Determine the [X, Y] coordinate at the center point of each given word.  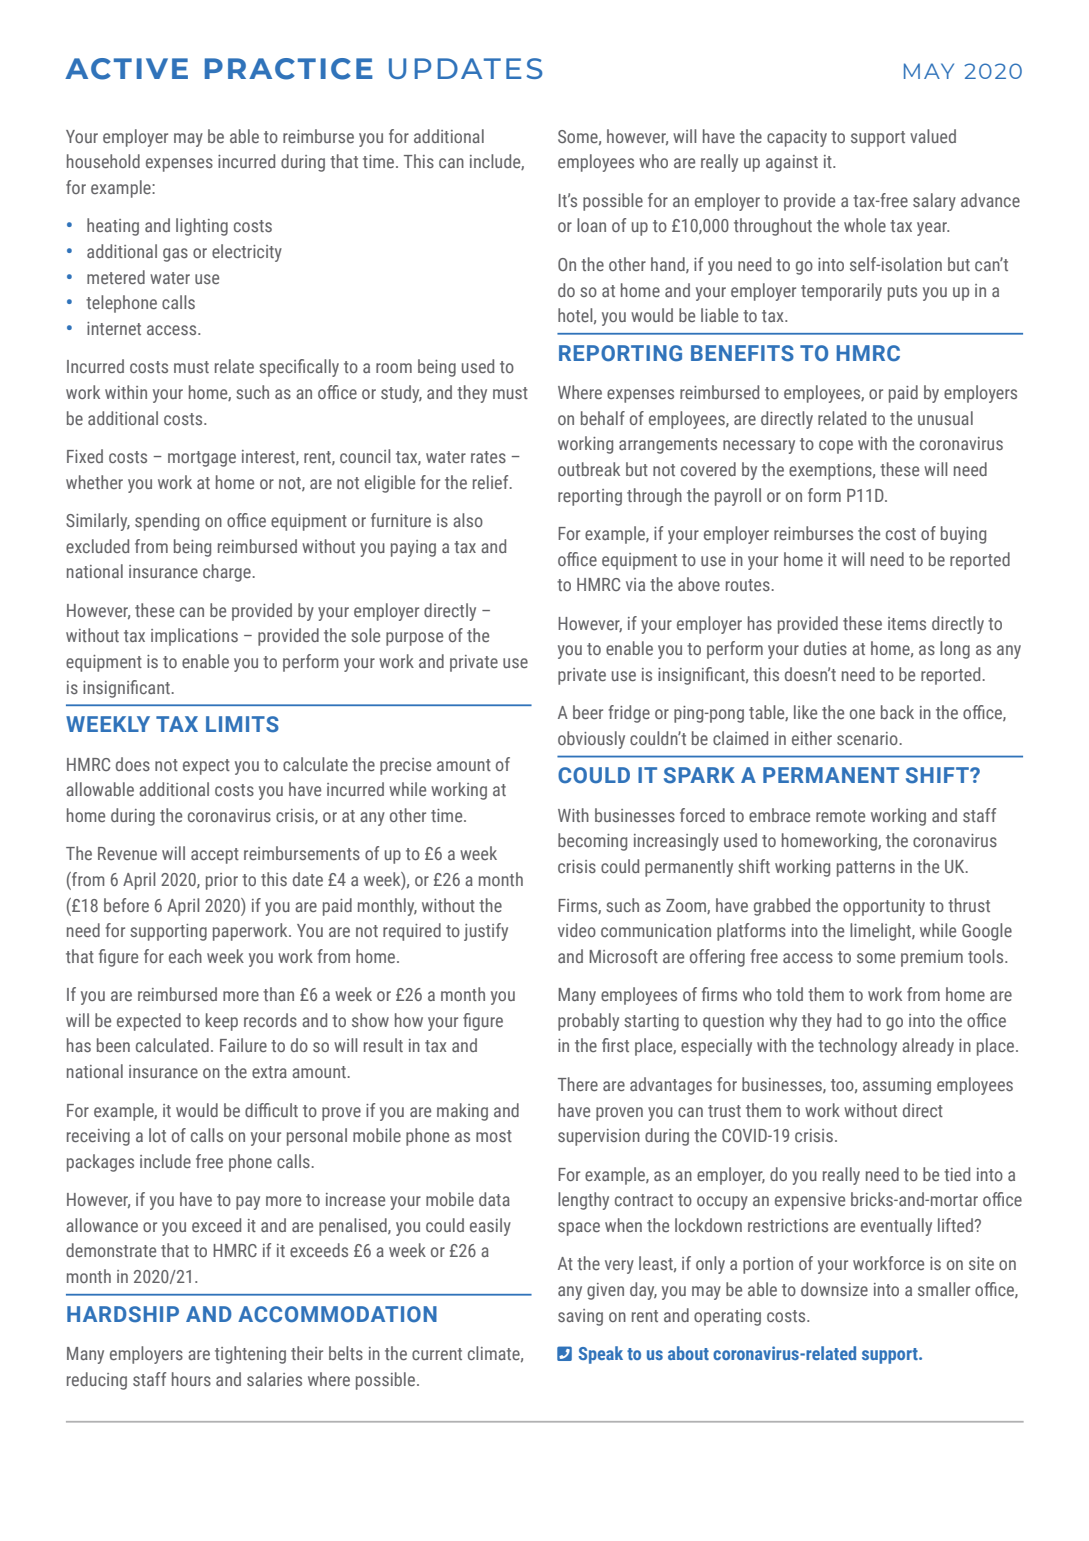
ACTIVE [126, 69]
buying [963, 535]
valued [933, 136]
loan [591, 225]
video [577, 930]
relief [492, 482]
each [185, 956]
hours [191, 1379]
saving [580, 1317]
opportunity [884, 907]
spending [167, 522]
